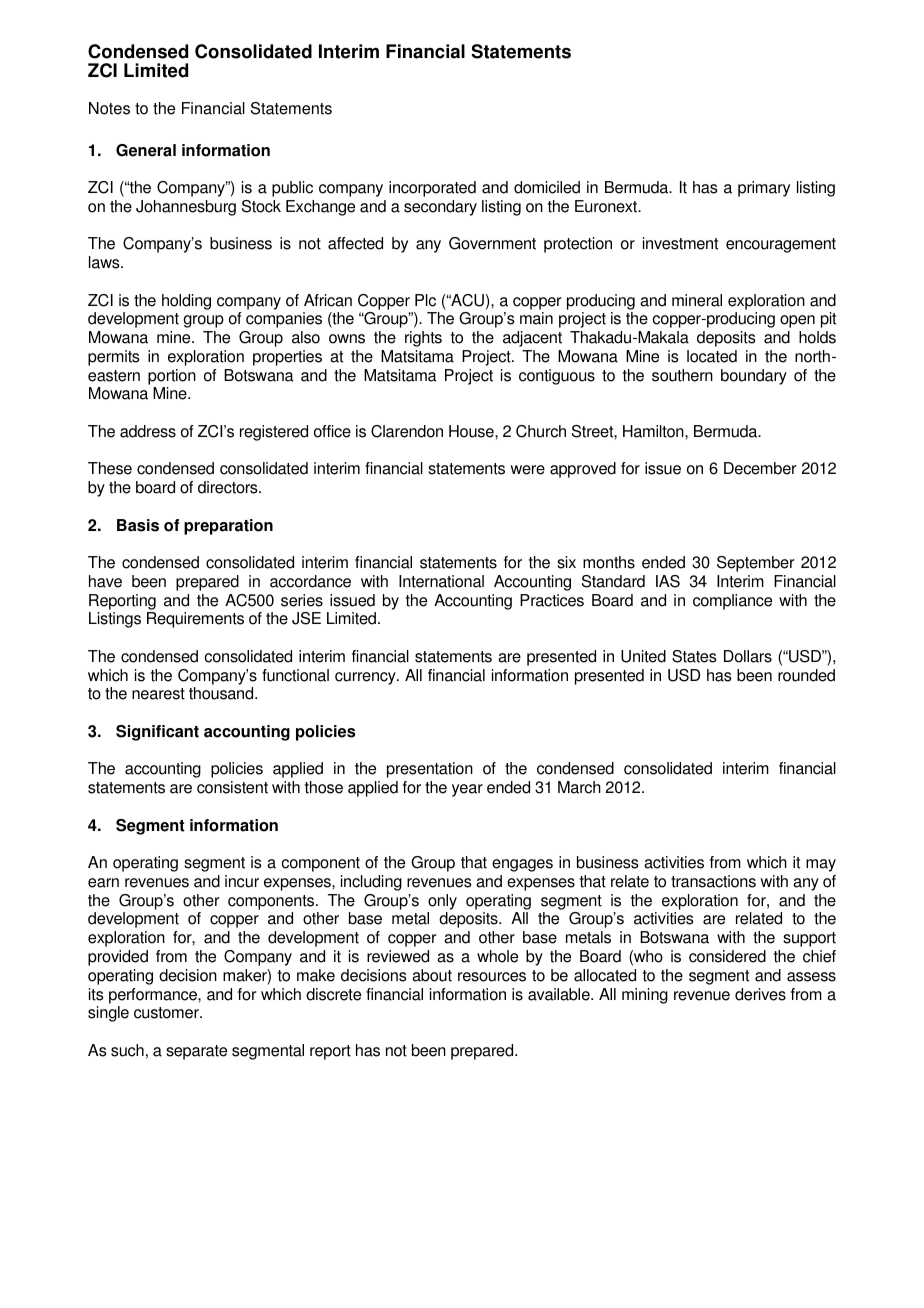 The width and height of the screenshot is (924, 1308). What do you see at coordinates (492, 977) in the screenshot?
I see `resources` at bounding box center [492, 977].
